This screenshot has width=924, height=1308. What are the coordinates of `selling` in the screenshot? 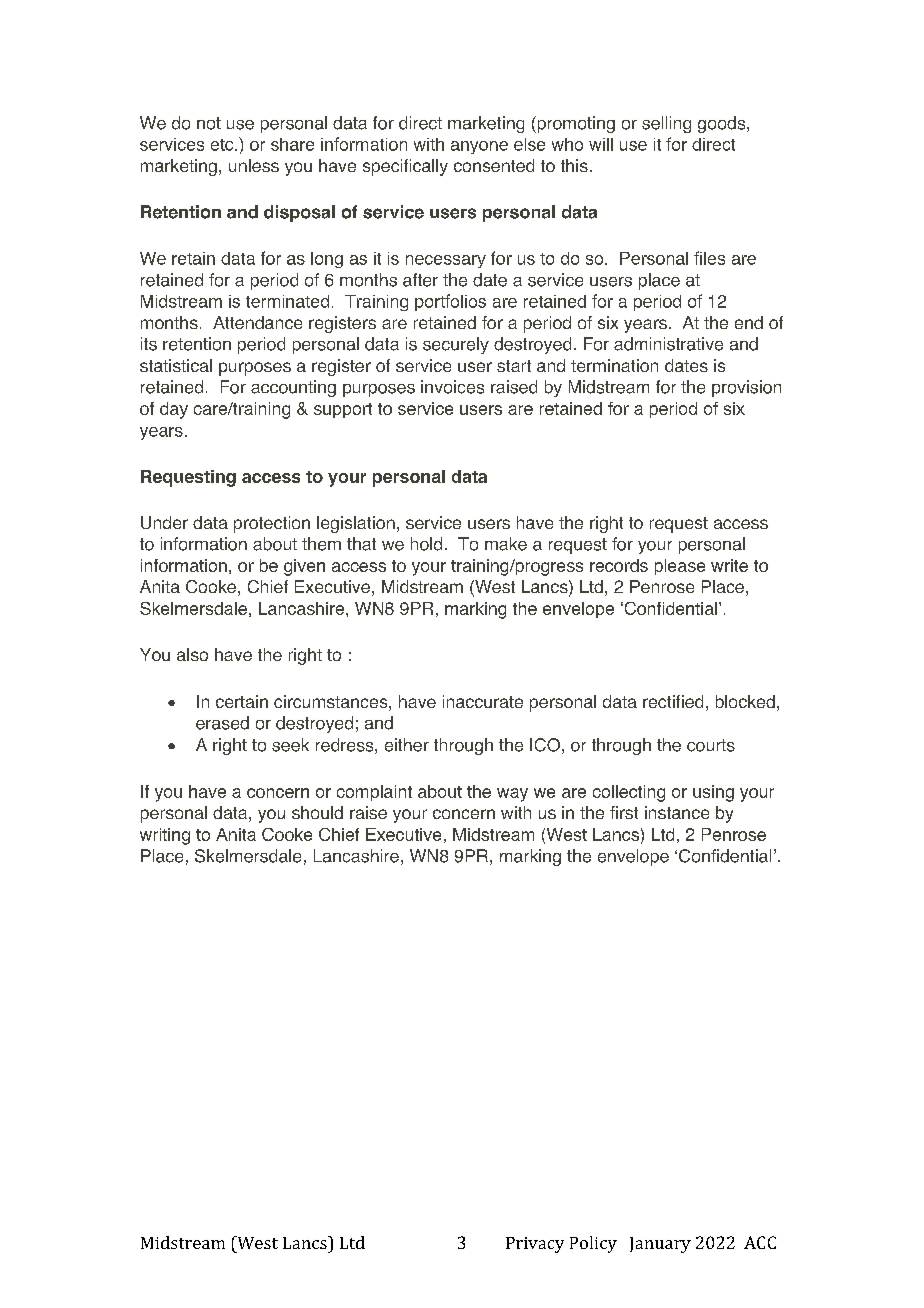 It's located at (666, 124).
